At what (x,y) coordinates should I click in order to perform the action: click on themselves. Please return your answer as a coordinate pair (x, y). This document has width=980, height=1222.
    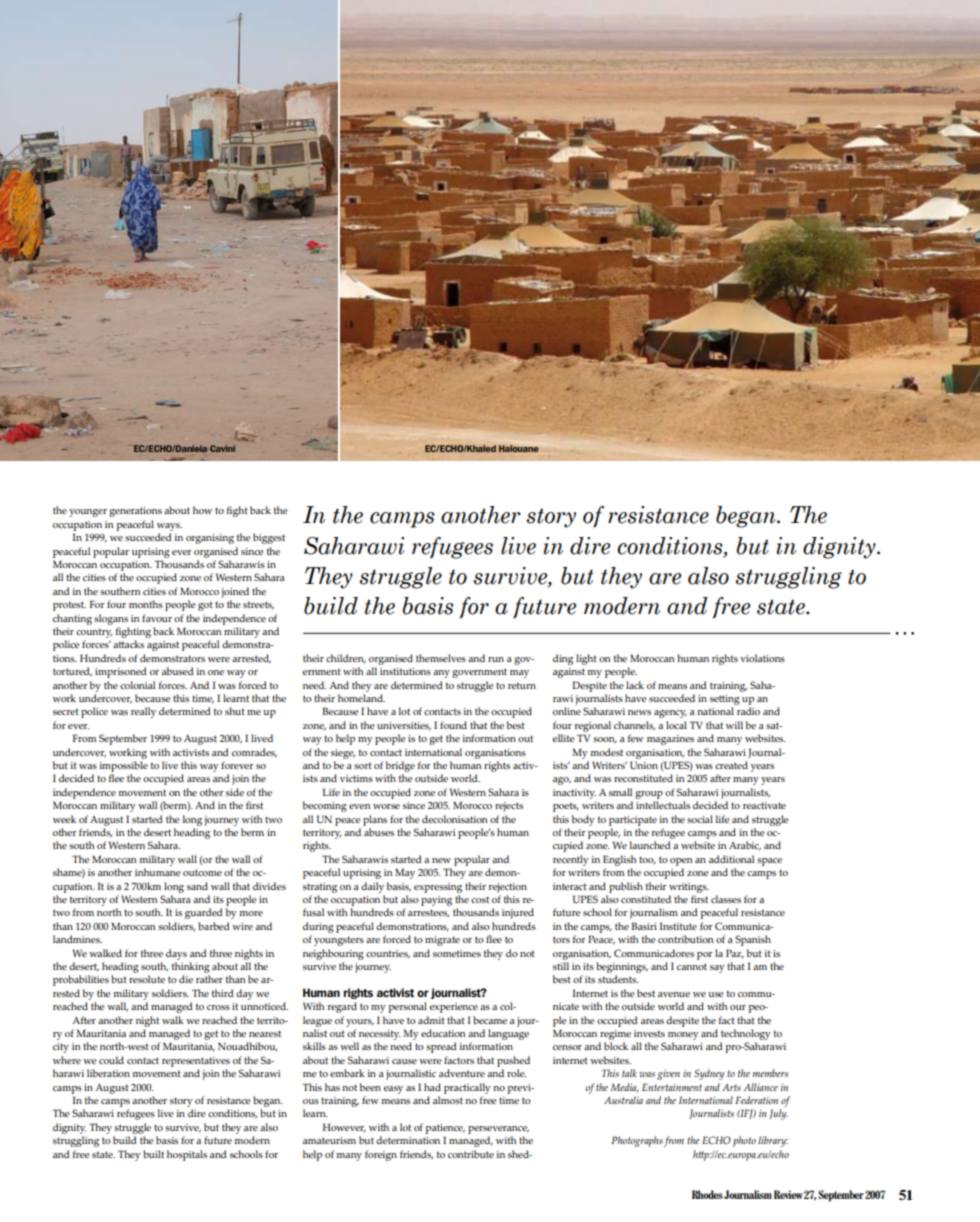
    Looking at the image, I should click on (441, 658).
